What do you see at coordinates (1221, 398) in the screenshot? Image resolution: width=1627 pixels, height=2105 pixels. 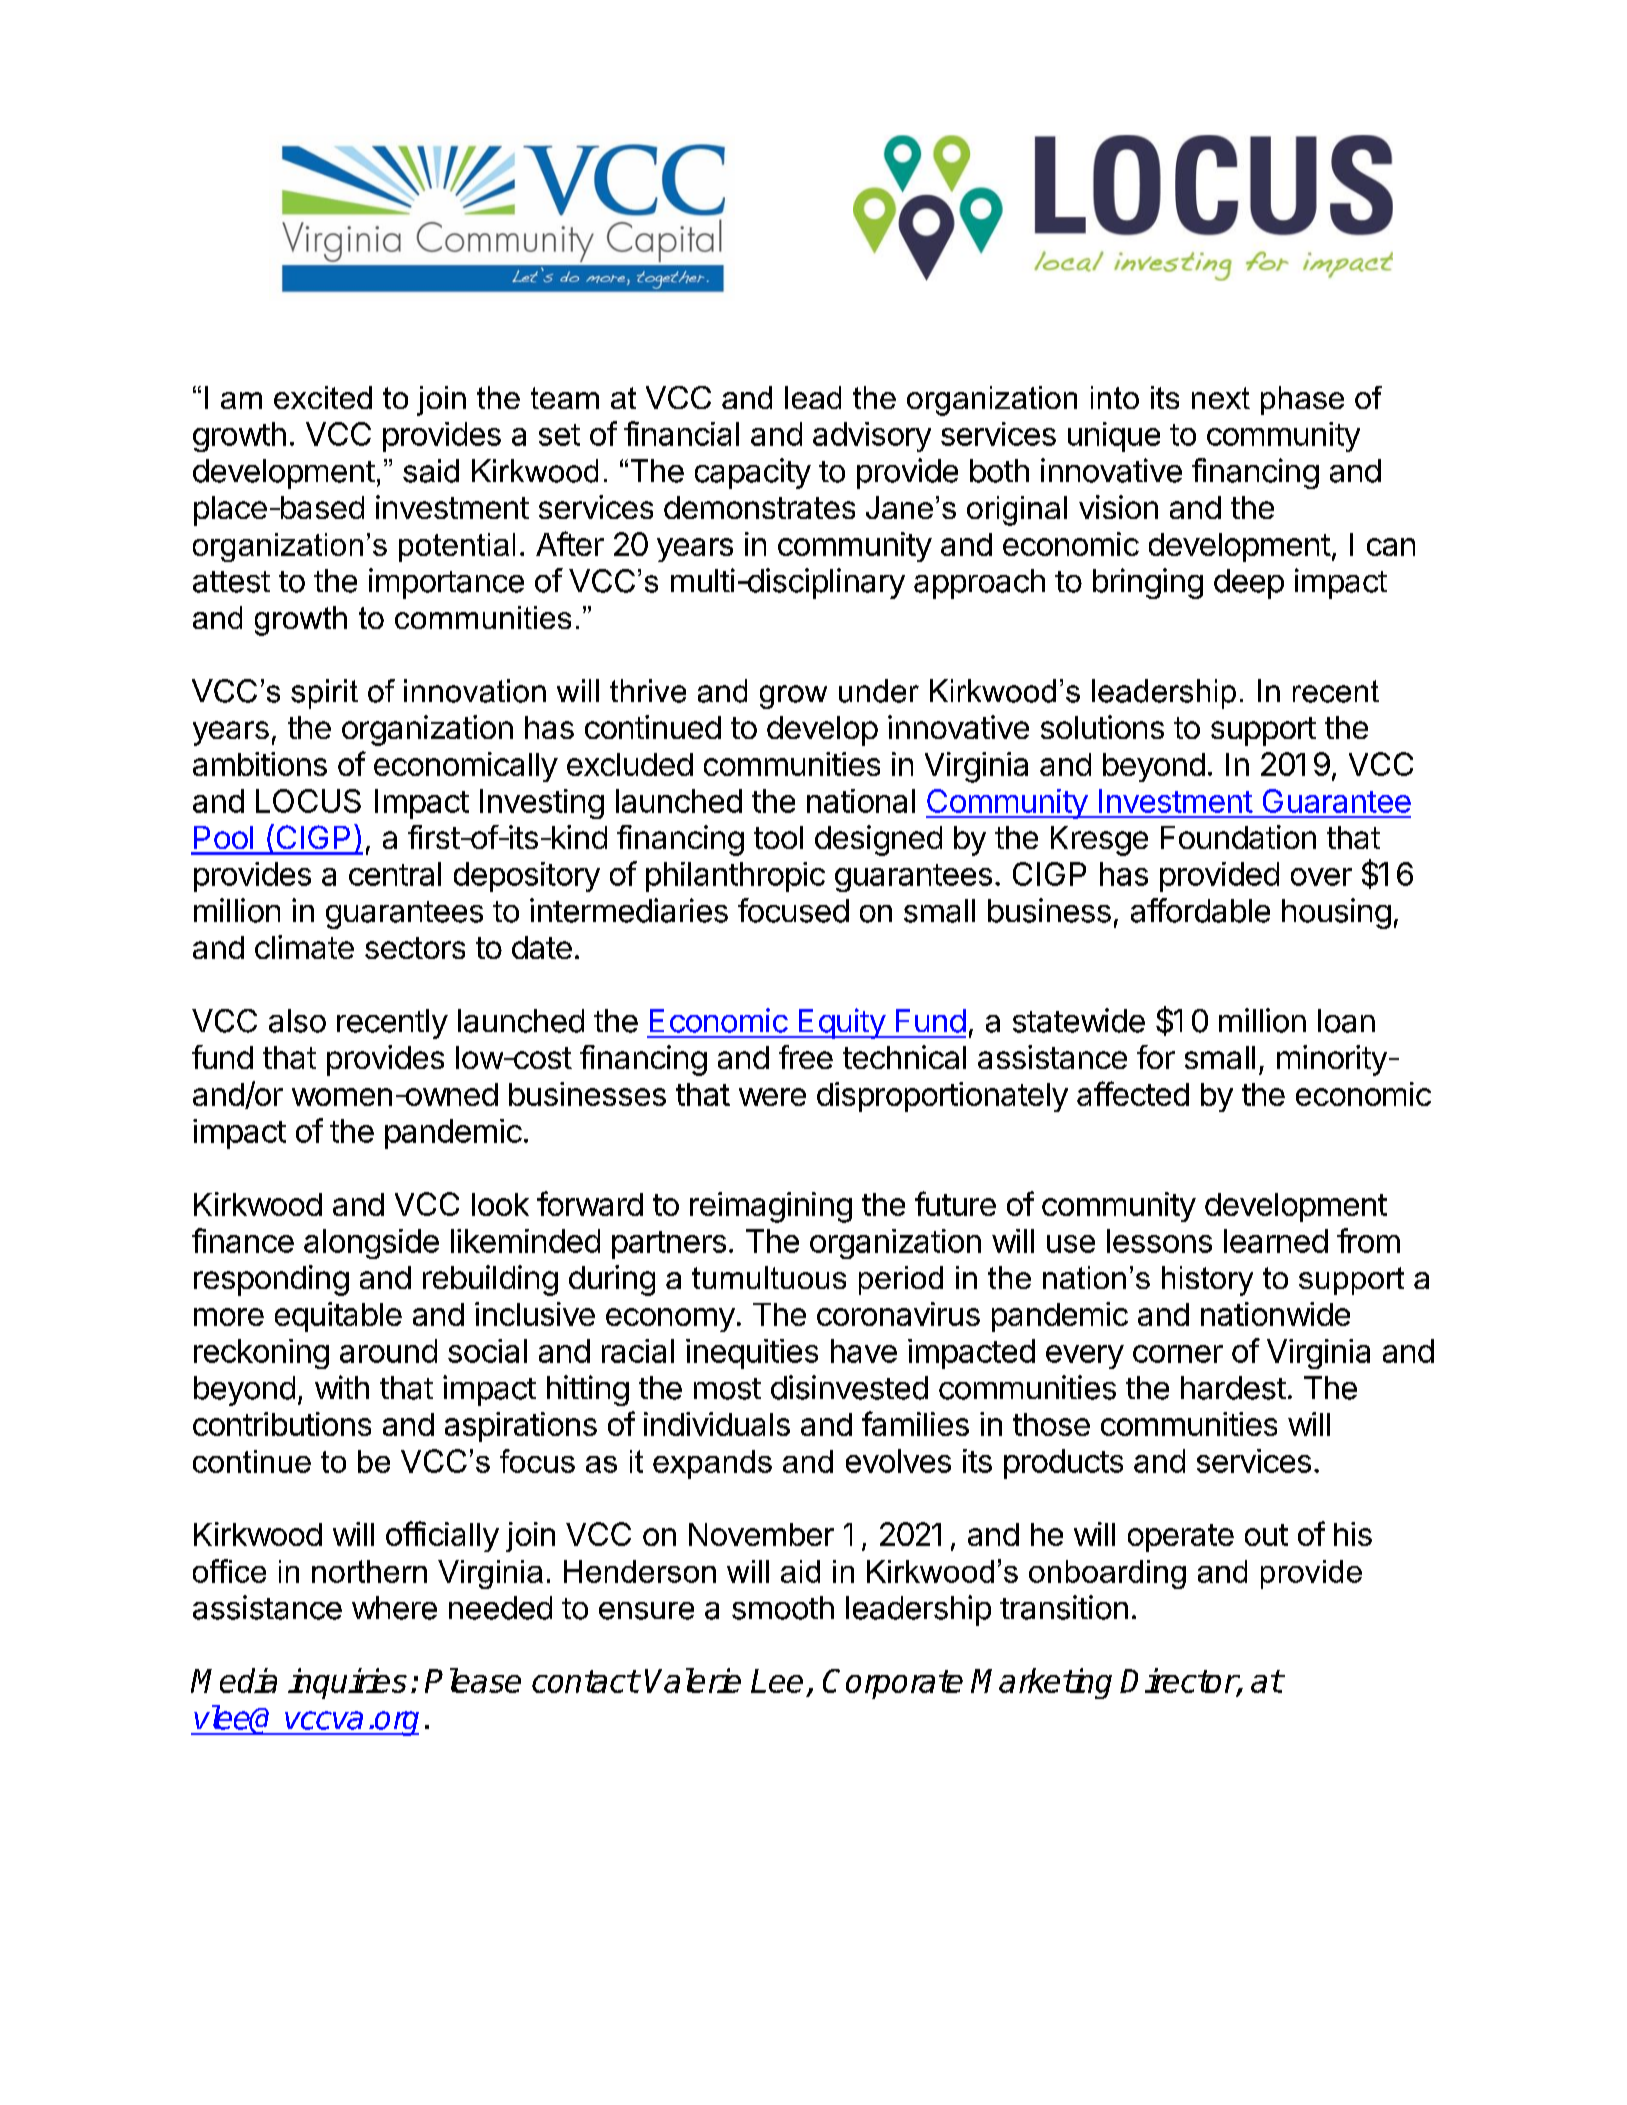 I see `next` at bounding box center [1221, 398].
